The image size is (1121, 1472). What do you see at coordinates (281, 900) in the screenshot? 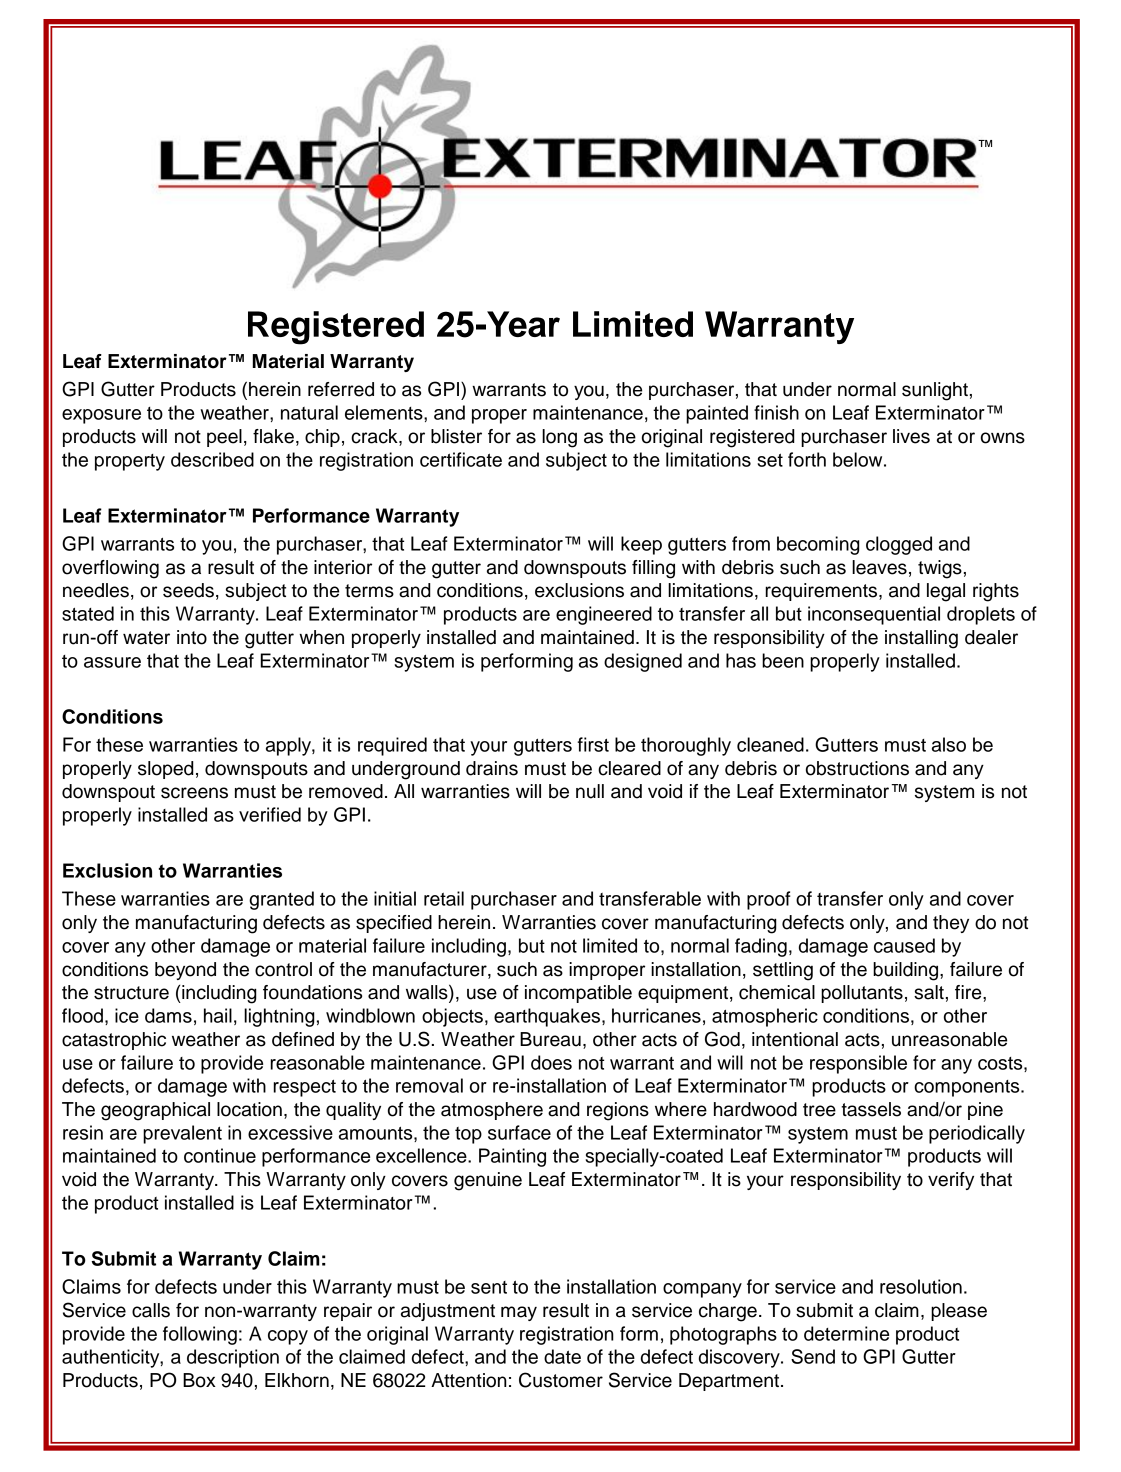
I see `granted` at bounding box center [281, 900].
